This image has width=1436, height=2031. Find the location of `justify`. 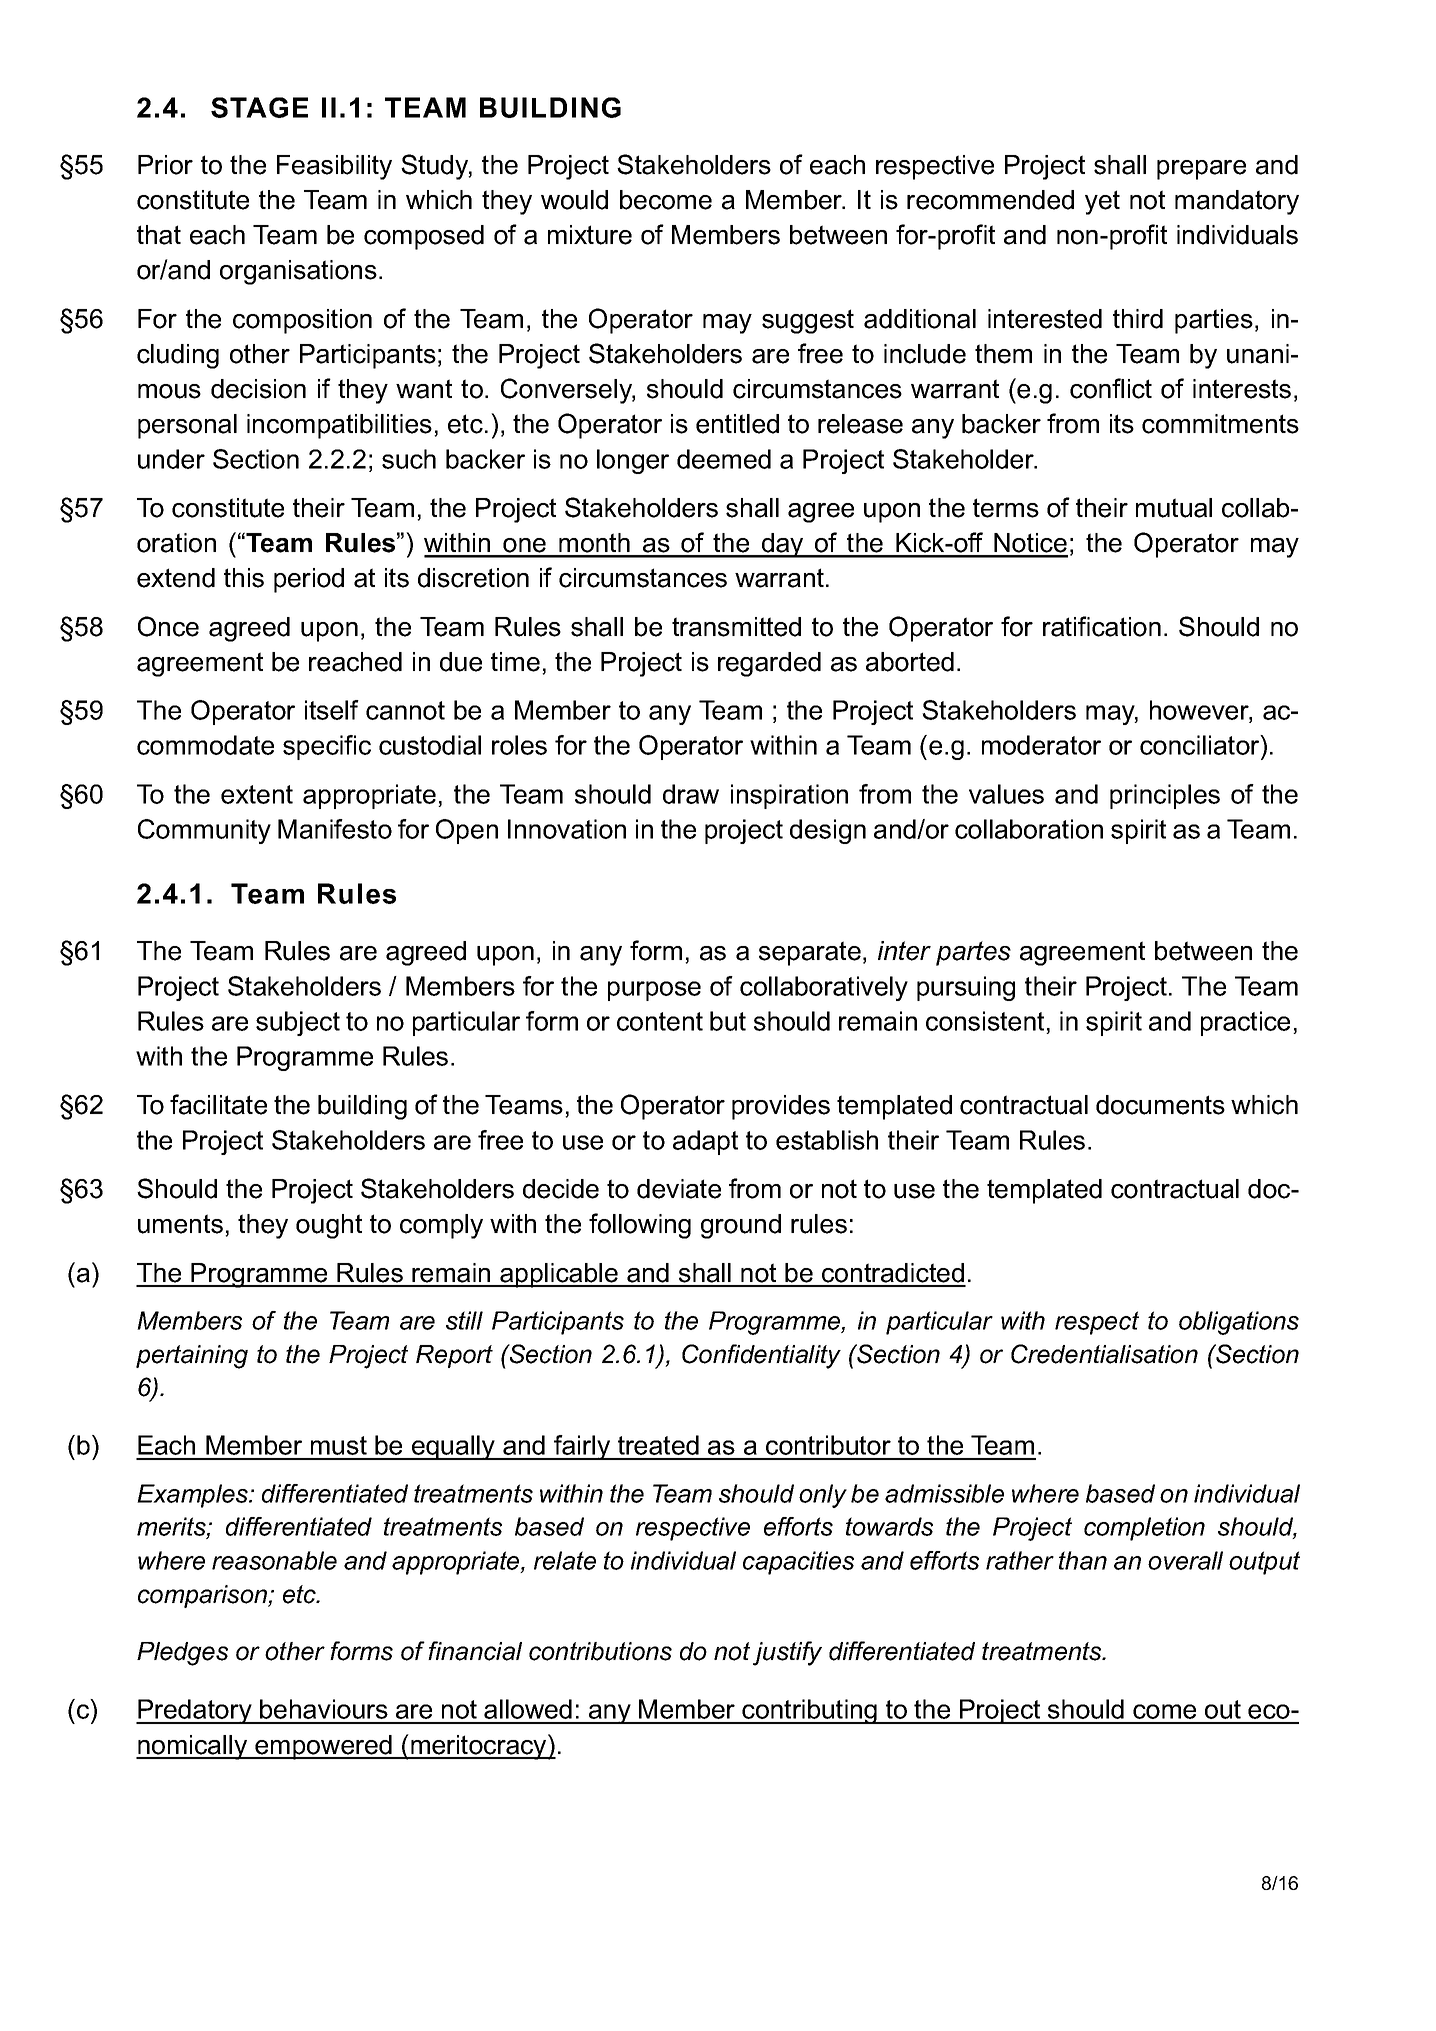

justify is located at coordinates (787, 1653).
